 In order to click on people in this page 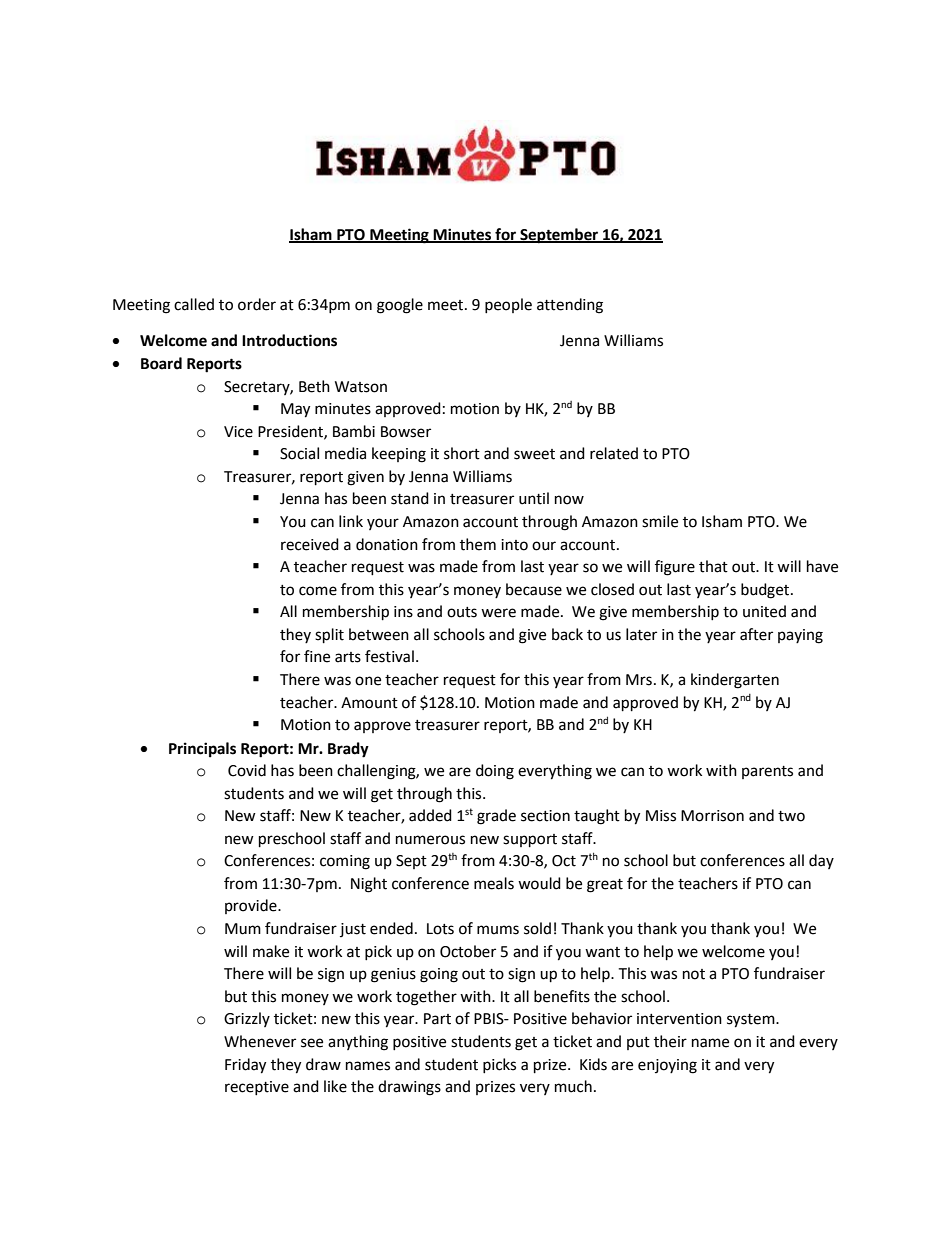, I will do `click(508, 305)`.
